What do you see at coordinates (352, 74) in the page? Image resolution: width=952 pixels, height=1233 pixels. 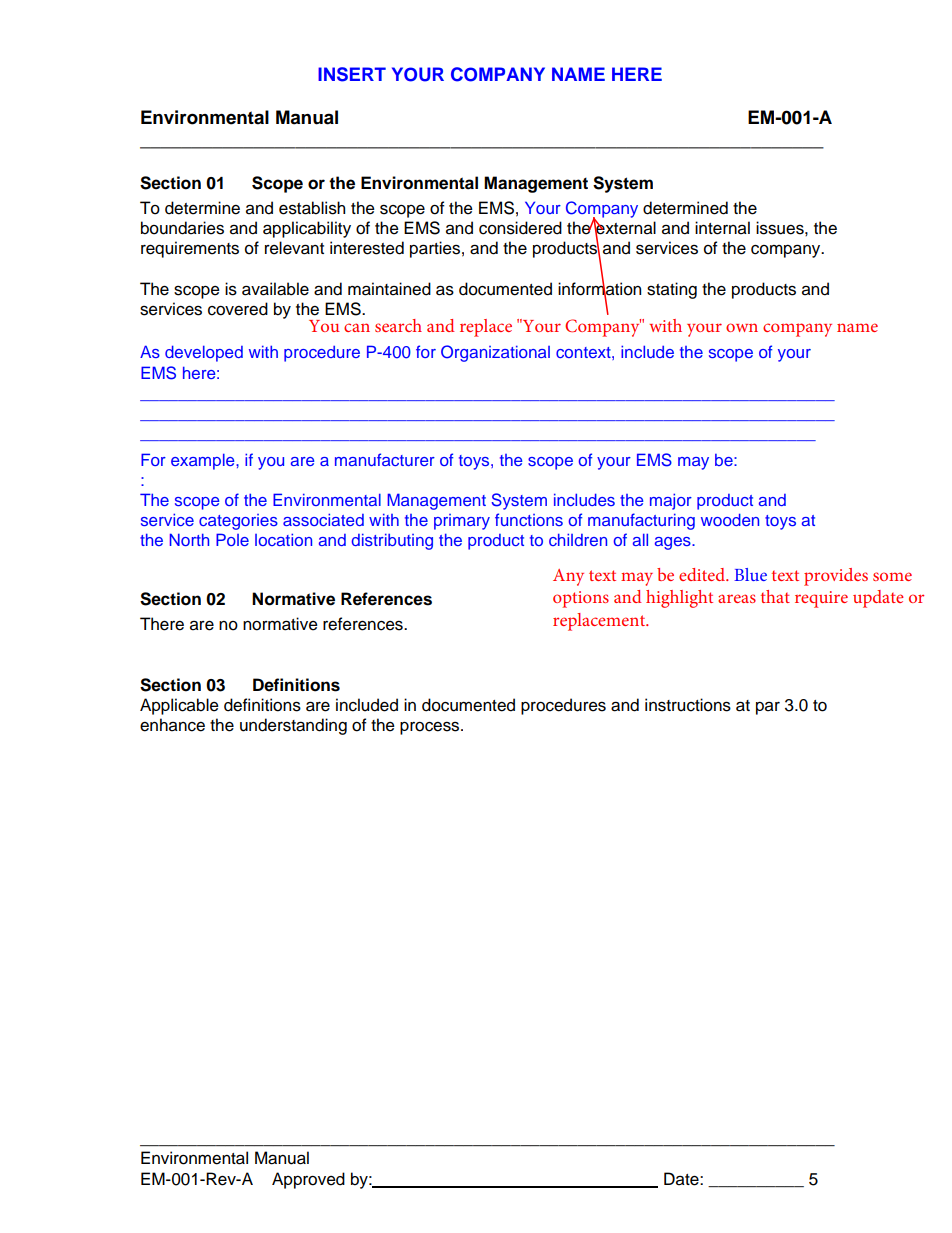 I see `INSERT` at bounding box center [352, 74].
